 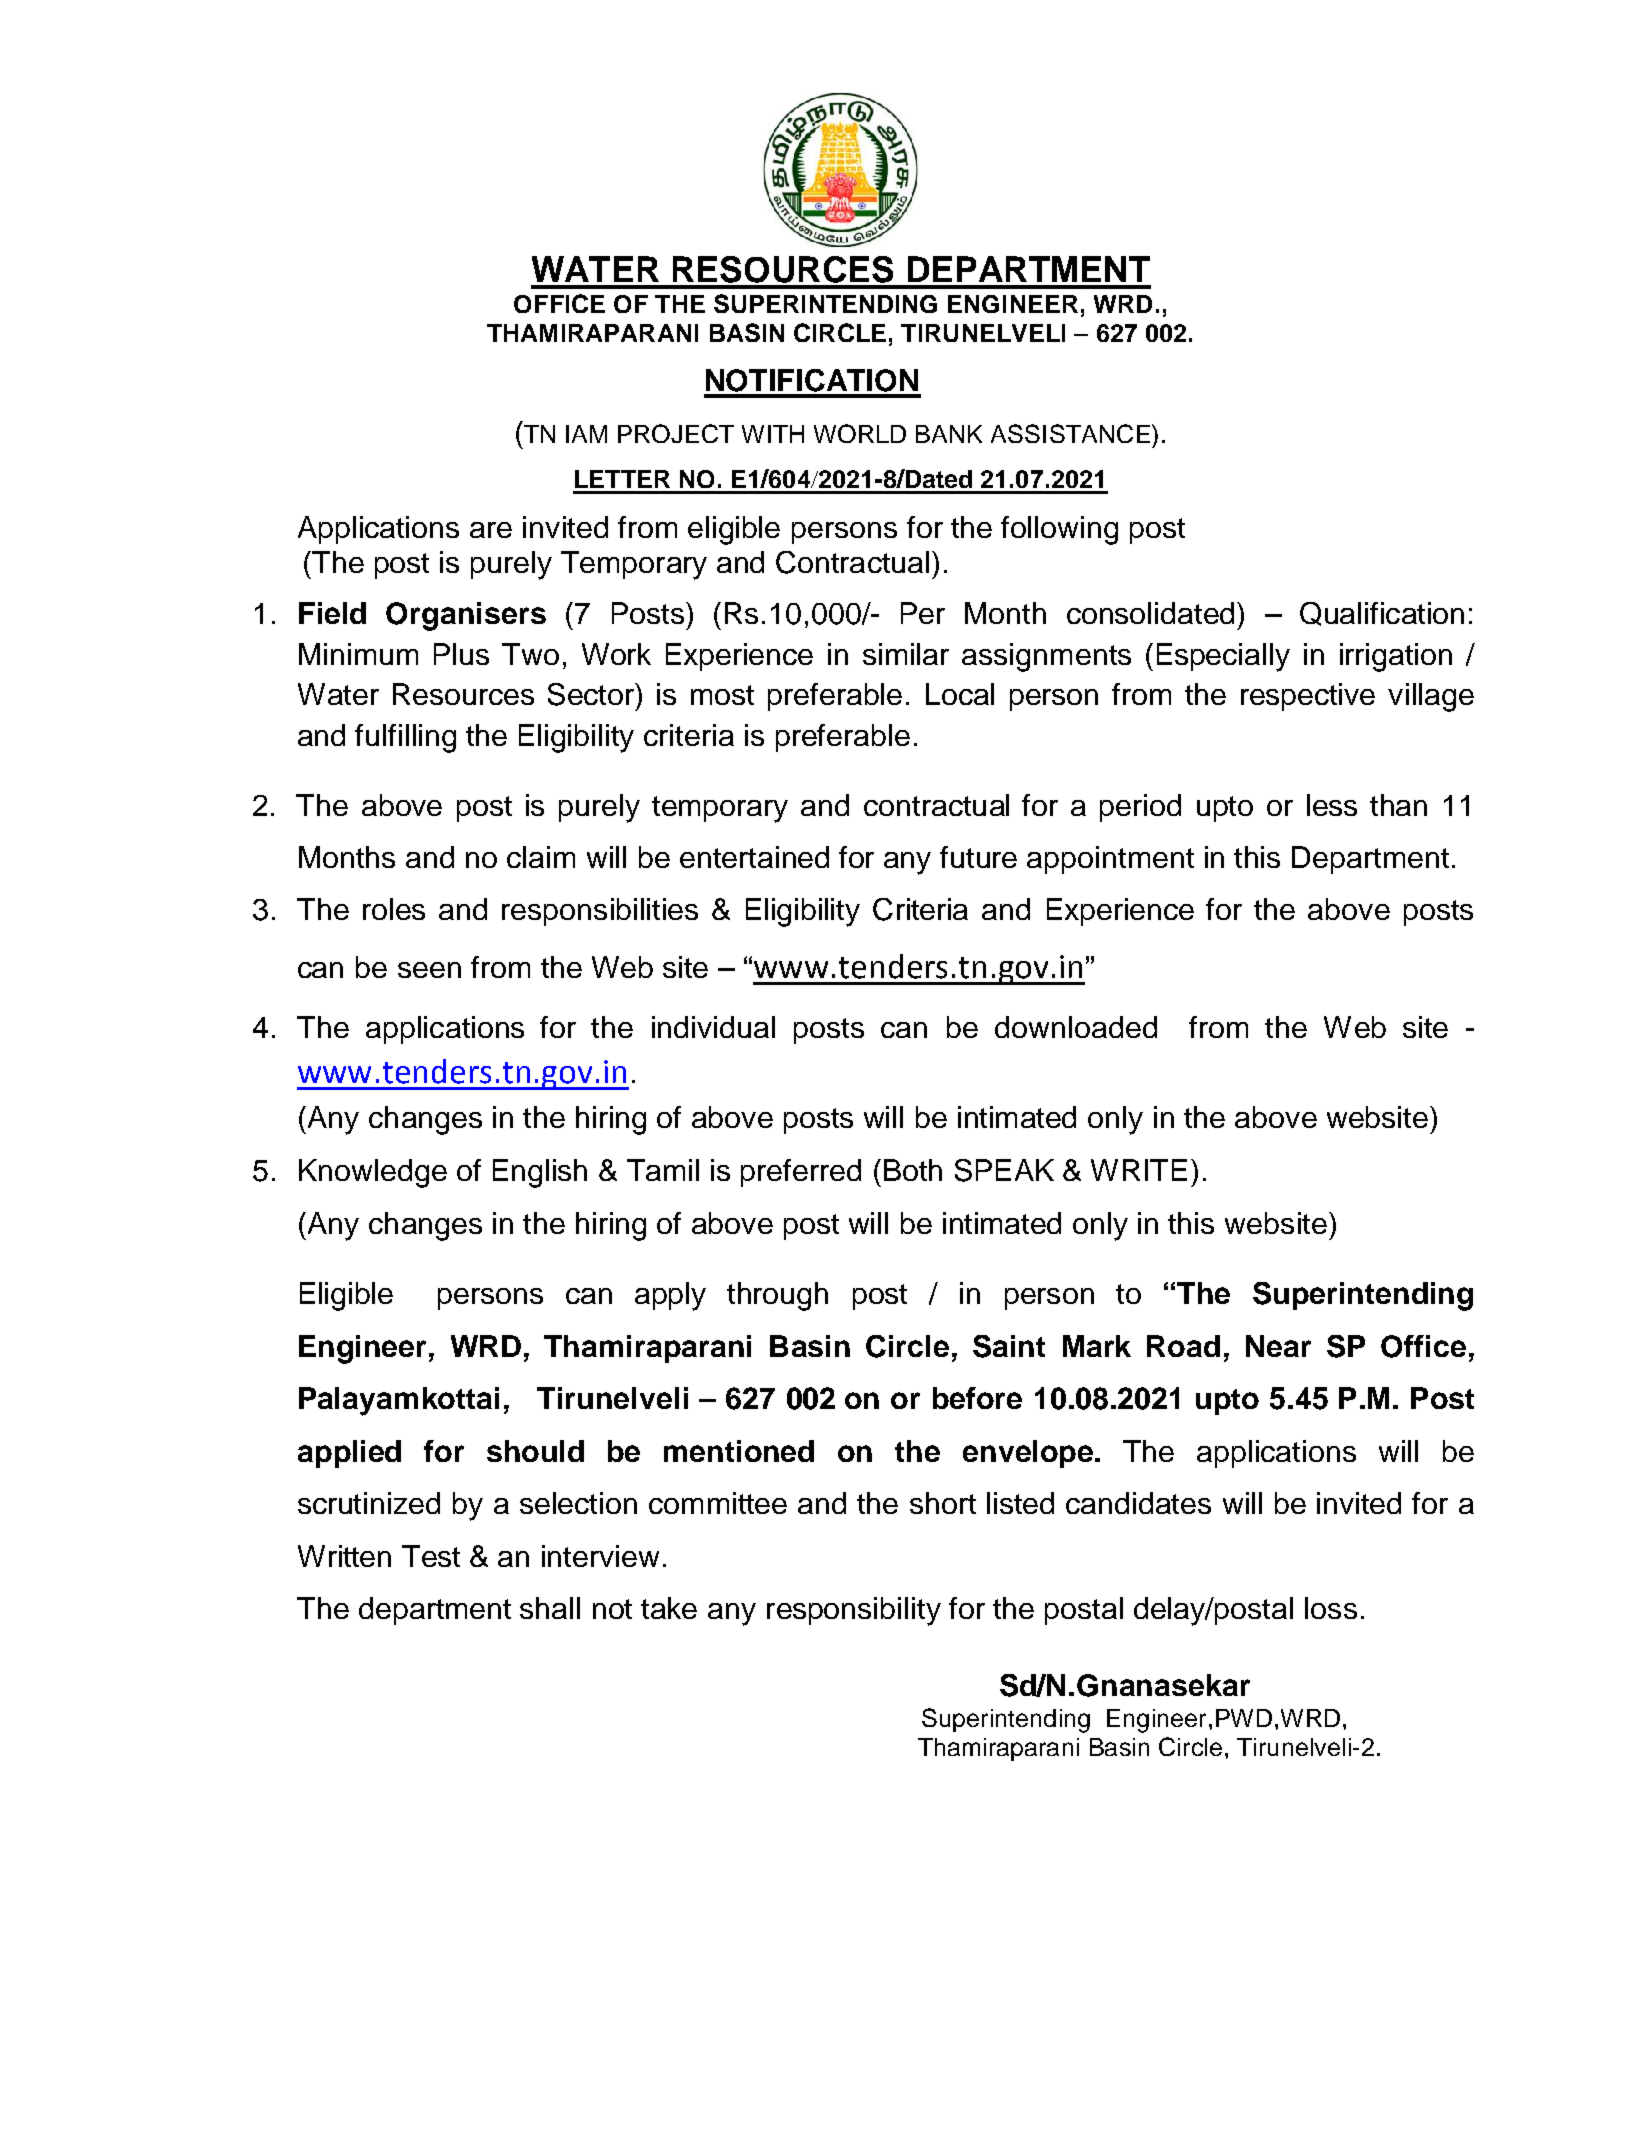 What do you see at coordinates (860, 433) in the page?
I see `WORLD` at bounding box center [860, 433].
